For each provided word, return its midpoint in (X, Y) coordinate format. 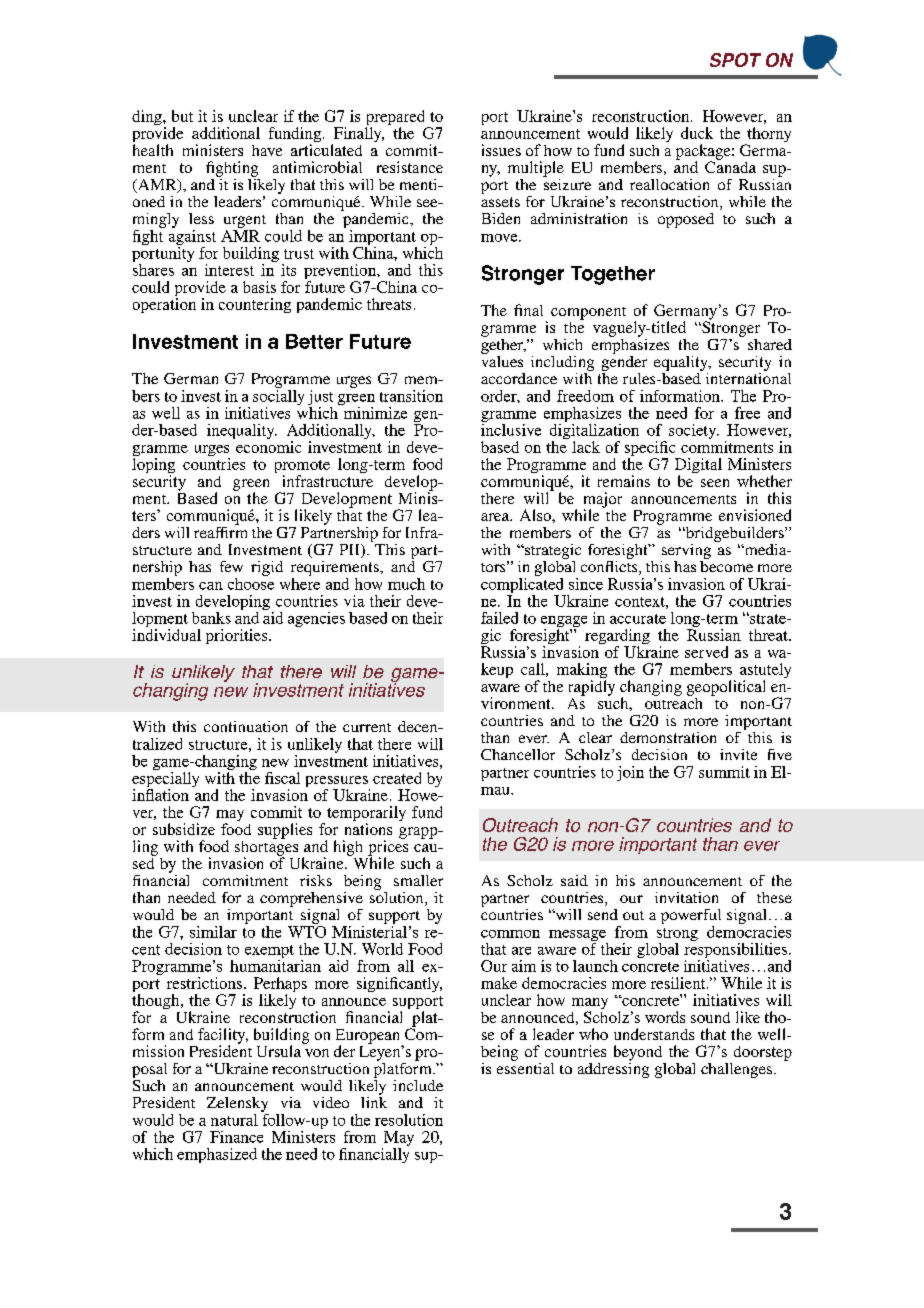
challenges (736, 1070)
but (182, 116)
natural (234, 1120)
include (418, 1085)
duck (697, 133)
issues (501, 150)
